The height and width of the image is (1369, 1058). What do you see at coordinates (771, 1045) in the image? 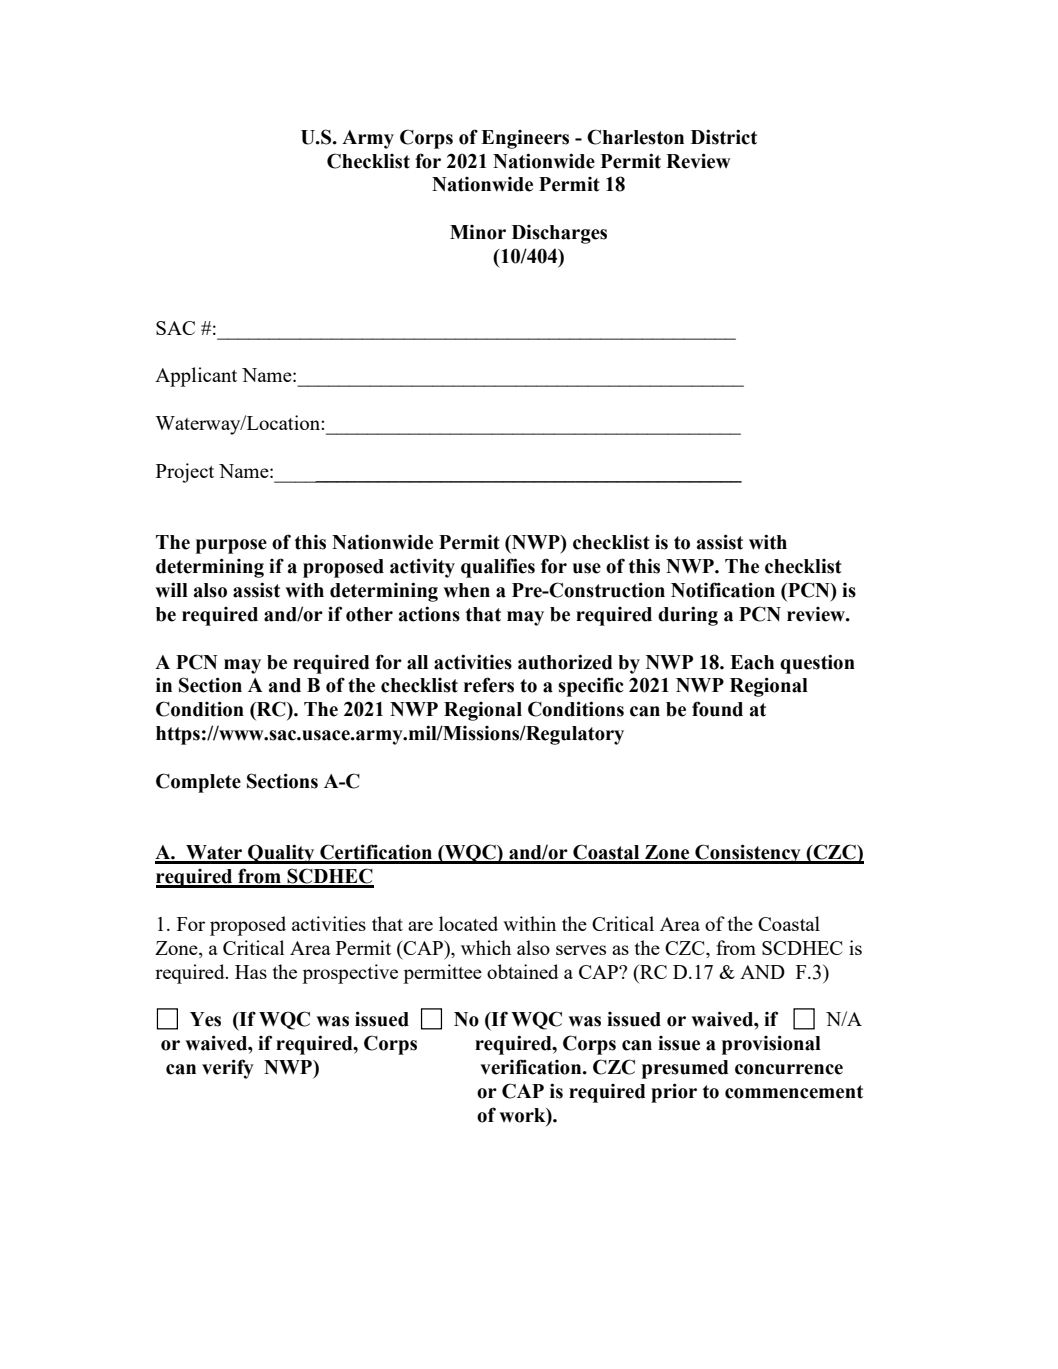
I see `provisional` at bounding box center [771, 1045].
